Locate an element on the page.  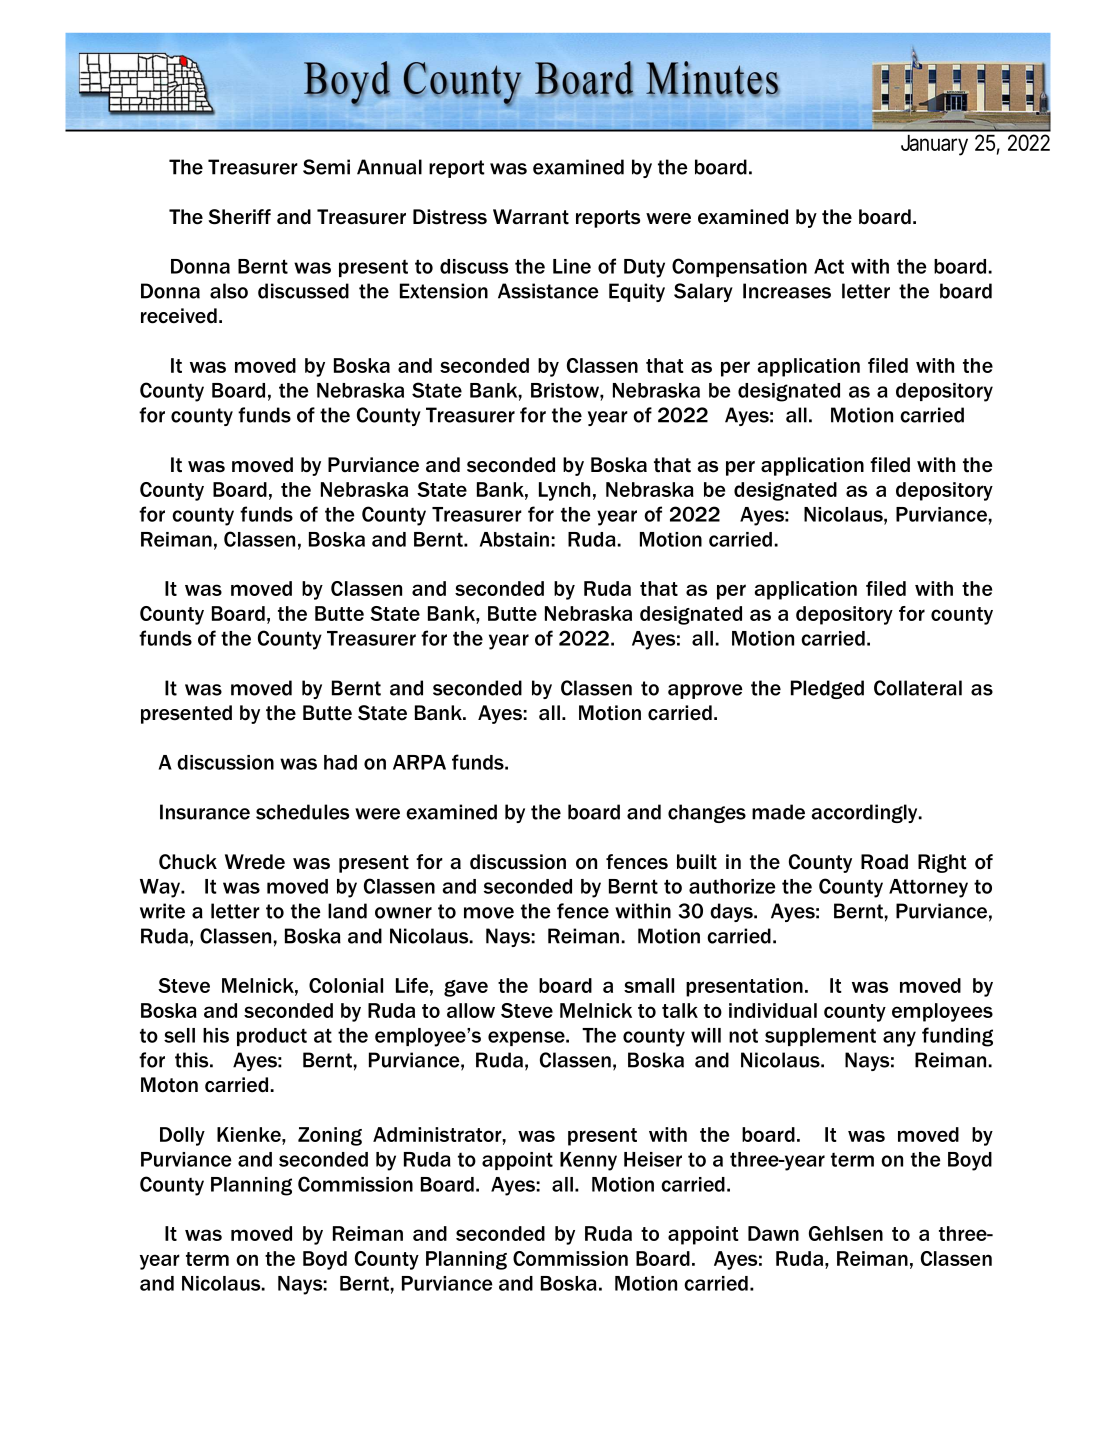
January is located at coordinates (934, 145).
